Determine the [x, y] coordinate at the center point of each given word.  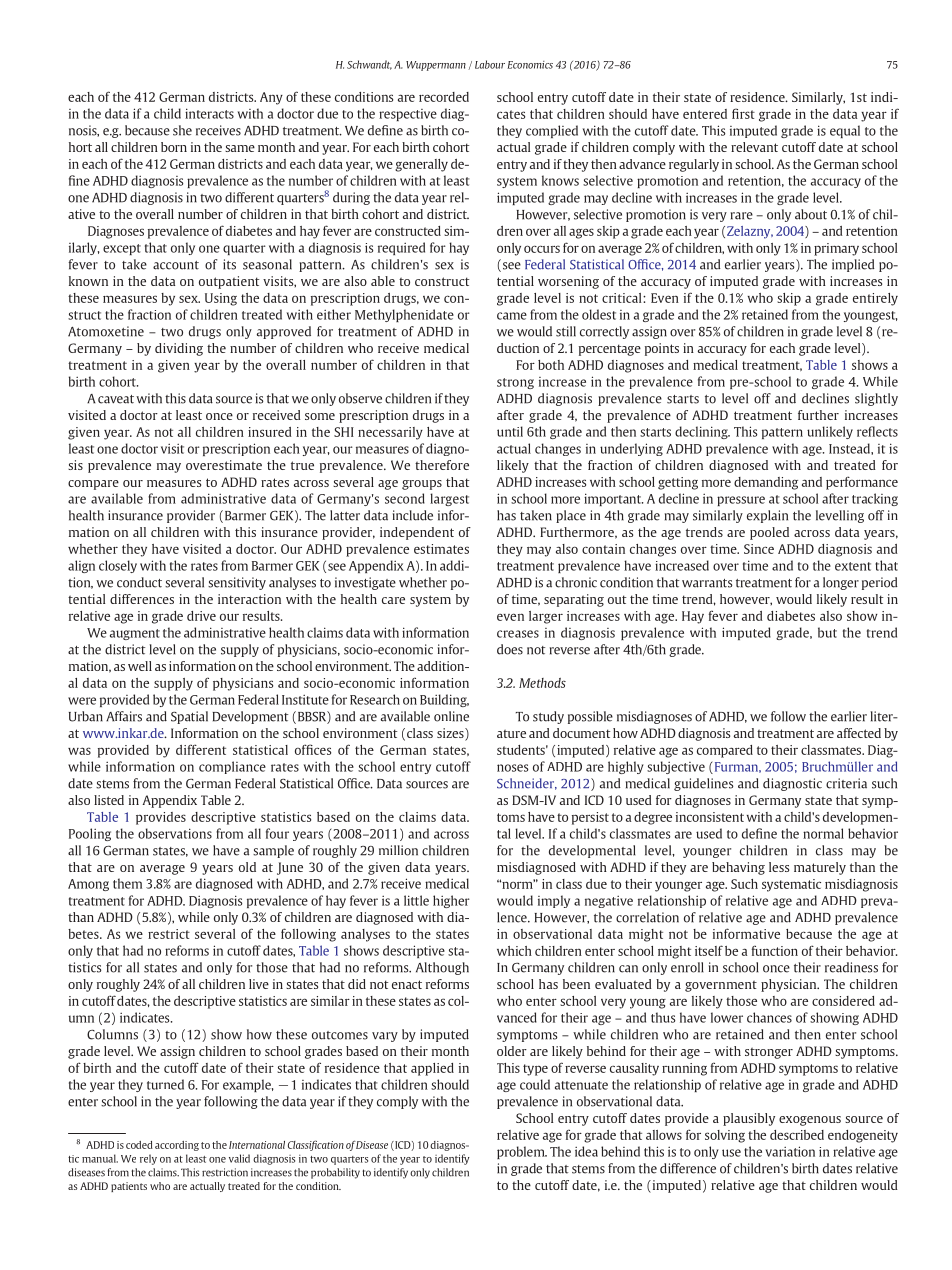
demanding [766, 483]
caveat [116, 399]
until [510, 431]
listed [109, 800]
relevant [754, 147]
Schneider [527, 784]
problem [522, 1152]
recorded [444, 97]
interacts [209, 113]
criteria [846, 783]
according [177, 1146]
